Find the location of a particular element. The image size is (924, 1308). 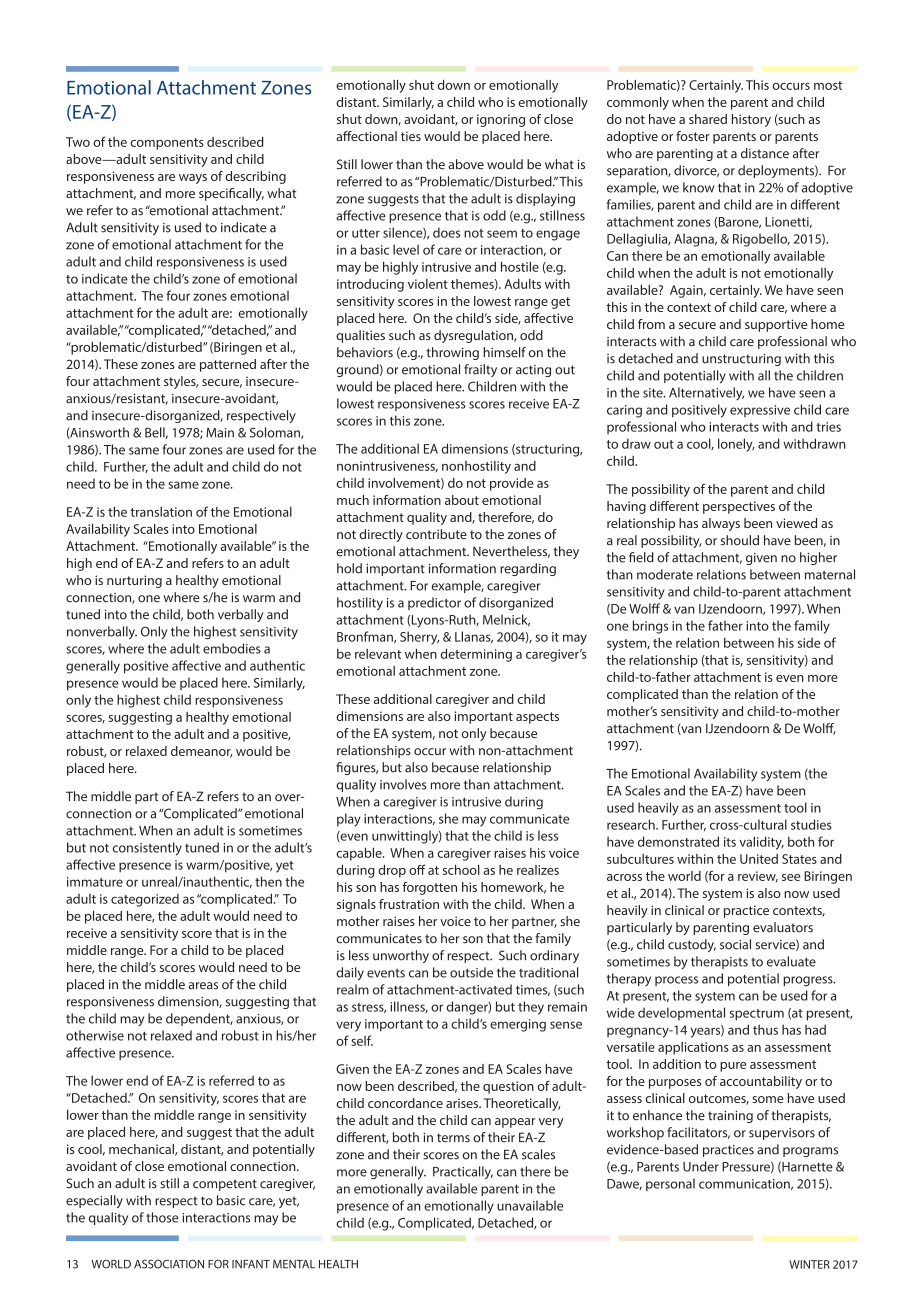

determining is located at coordinates (476, 655).
